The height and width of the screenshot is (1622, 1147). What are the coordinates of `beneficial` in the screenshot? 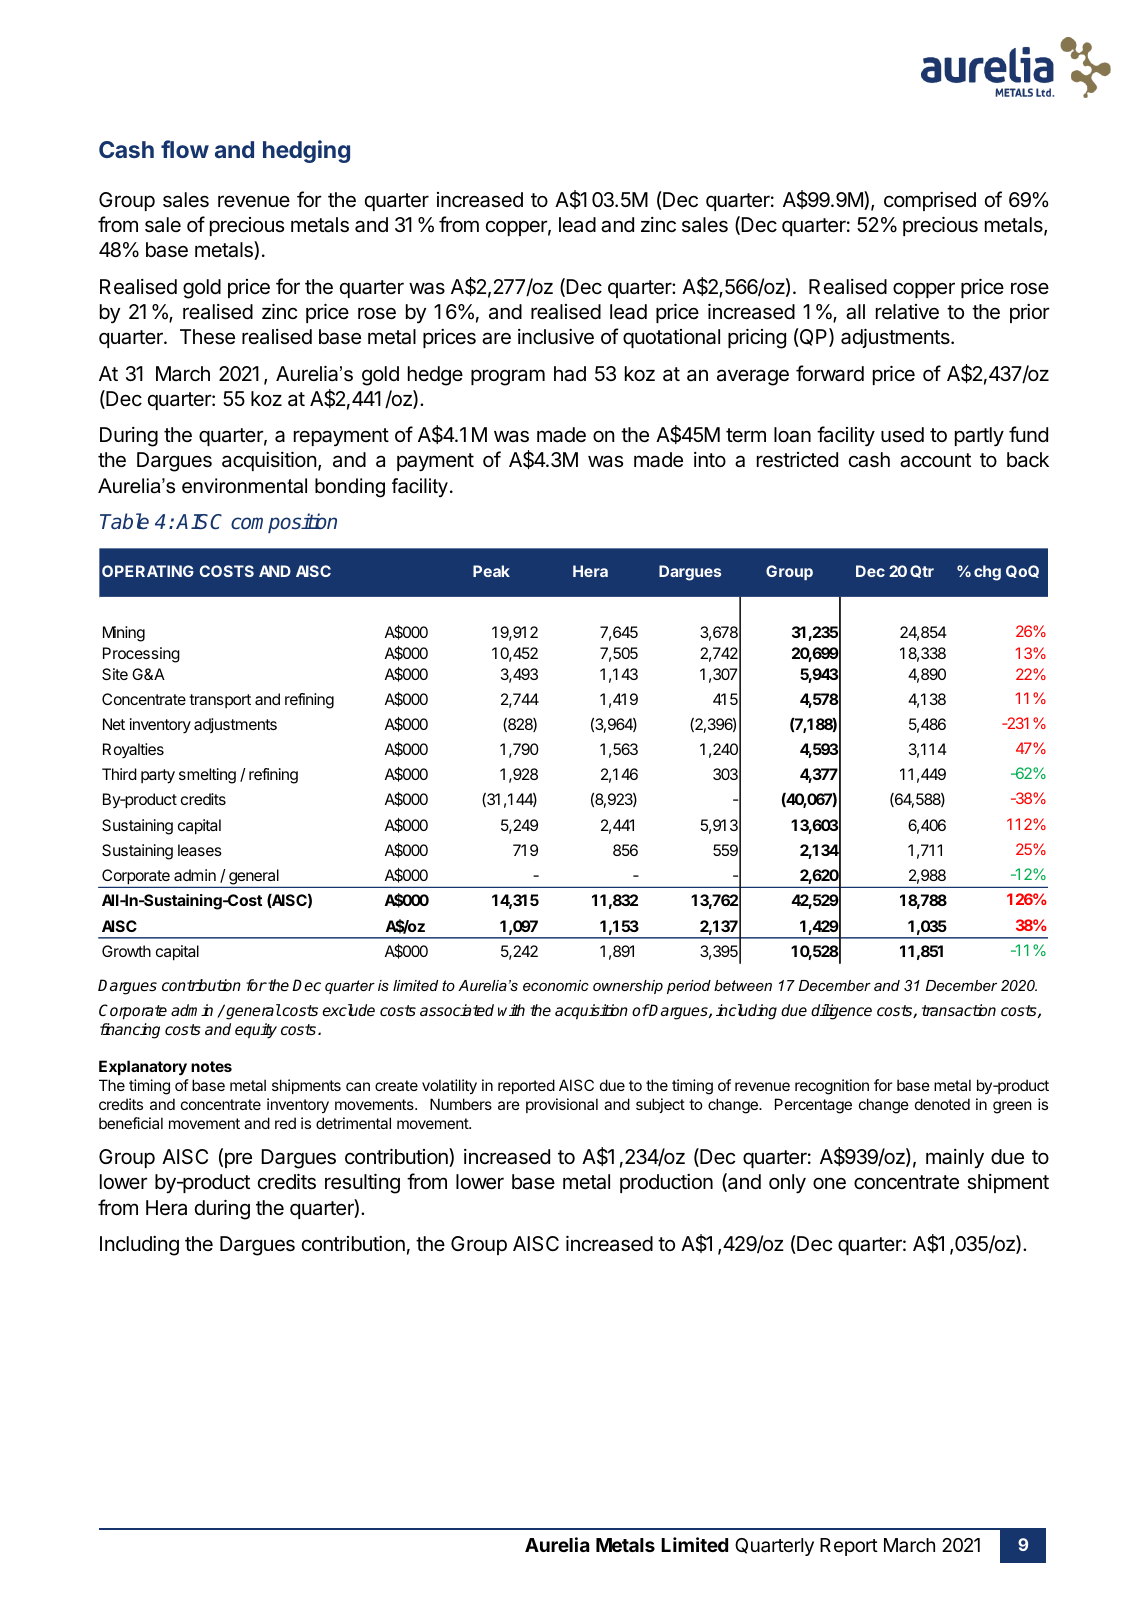 It's located at (131, 1123).
